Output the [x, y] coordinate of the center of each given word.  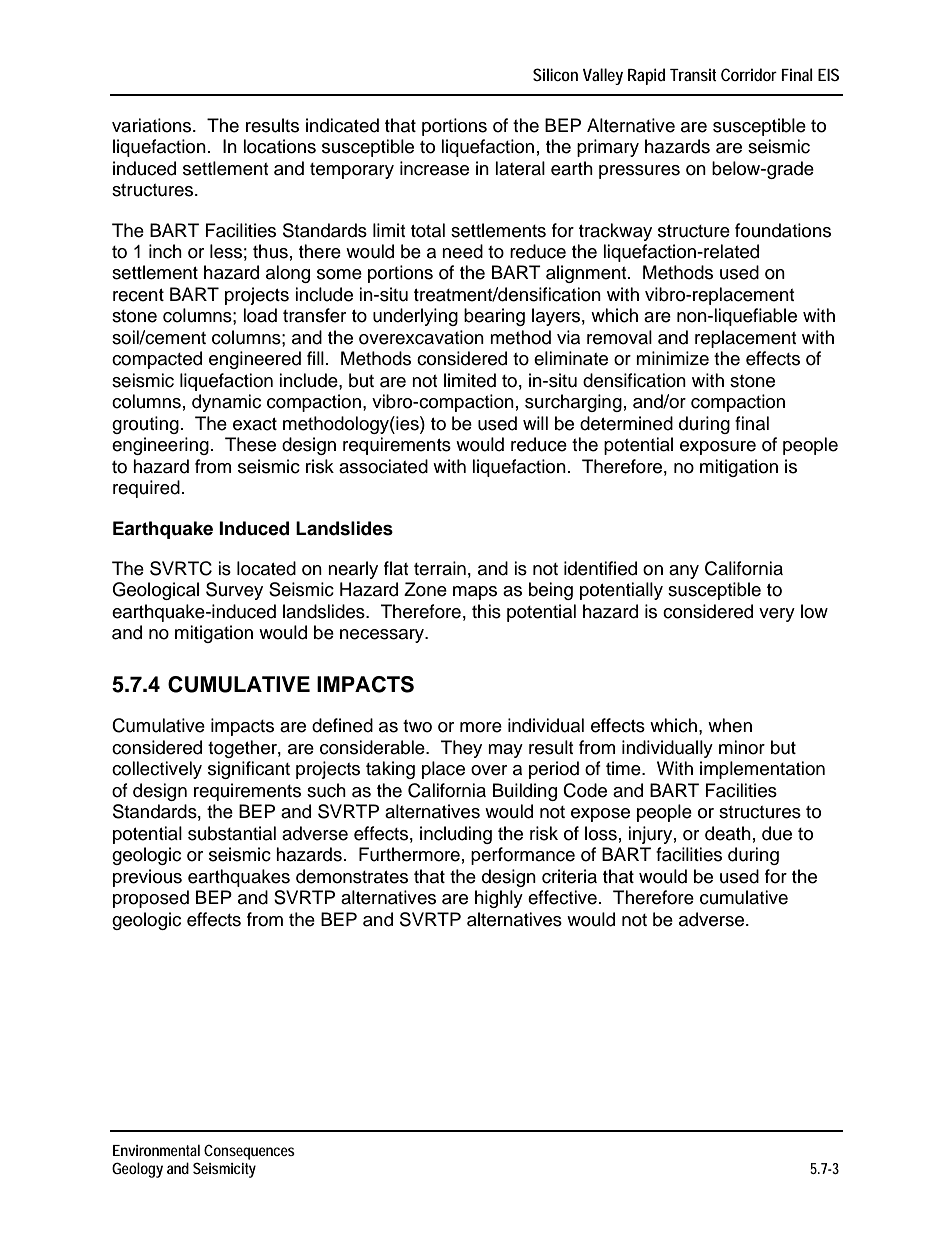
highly [499, 899]
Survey [234, 591]
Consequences [249, 1152]
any [684, 572]
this [486, 611]
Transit [693, 75]
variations [153, 125]
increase [434, 168]
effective [562, 897]
